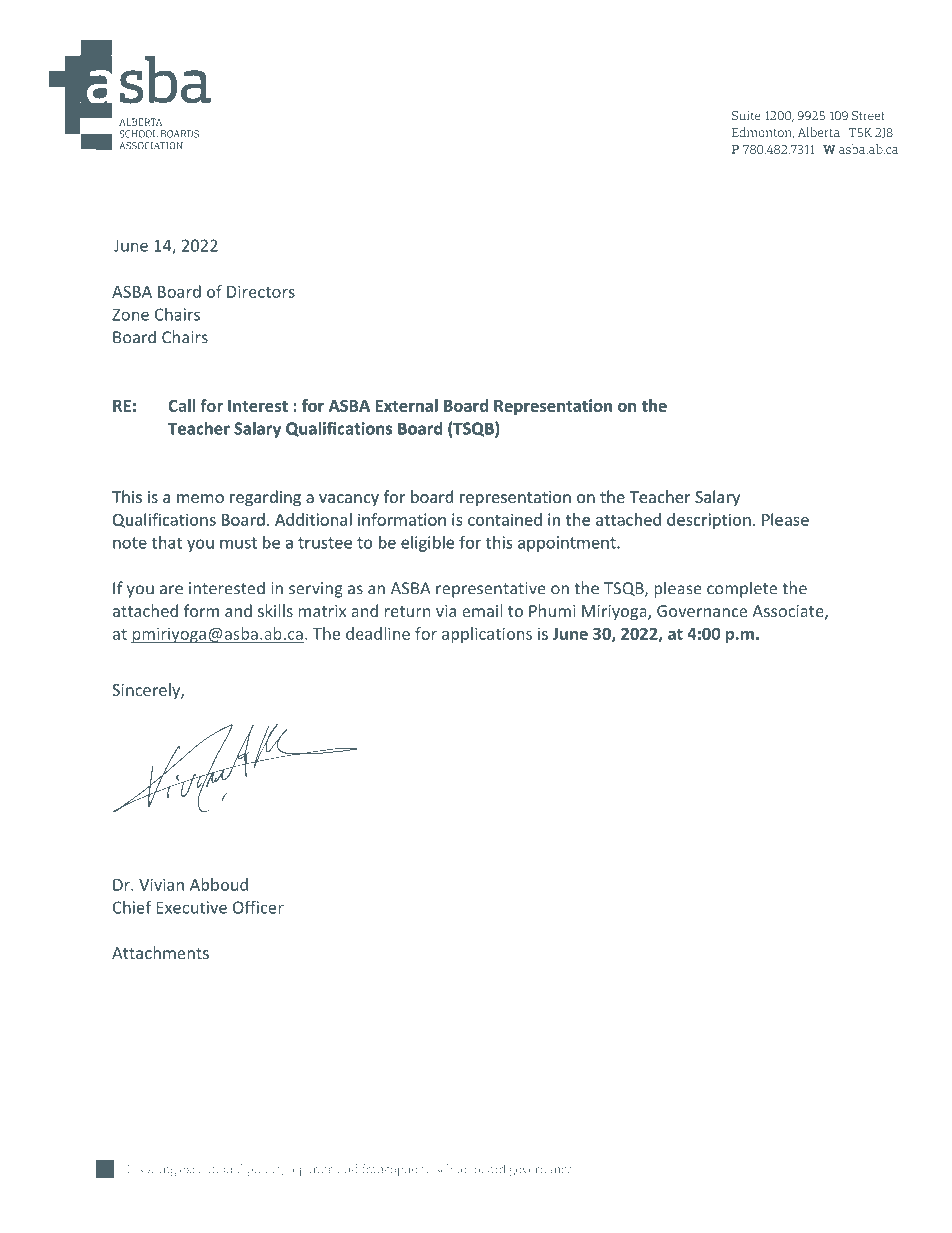  What do you see at coordinates (349, 500) in the image?
I see `vacancy` at bounding box center [349, 500].
